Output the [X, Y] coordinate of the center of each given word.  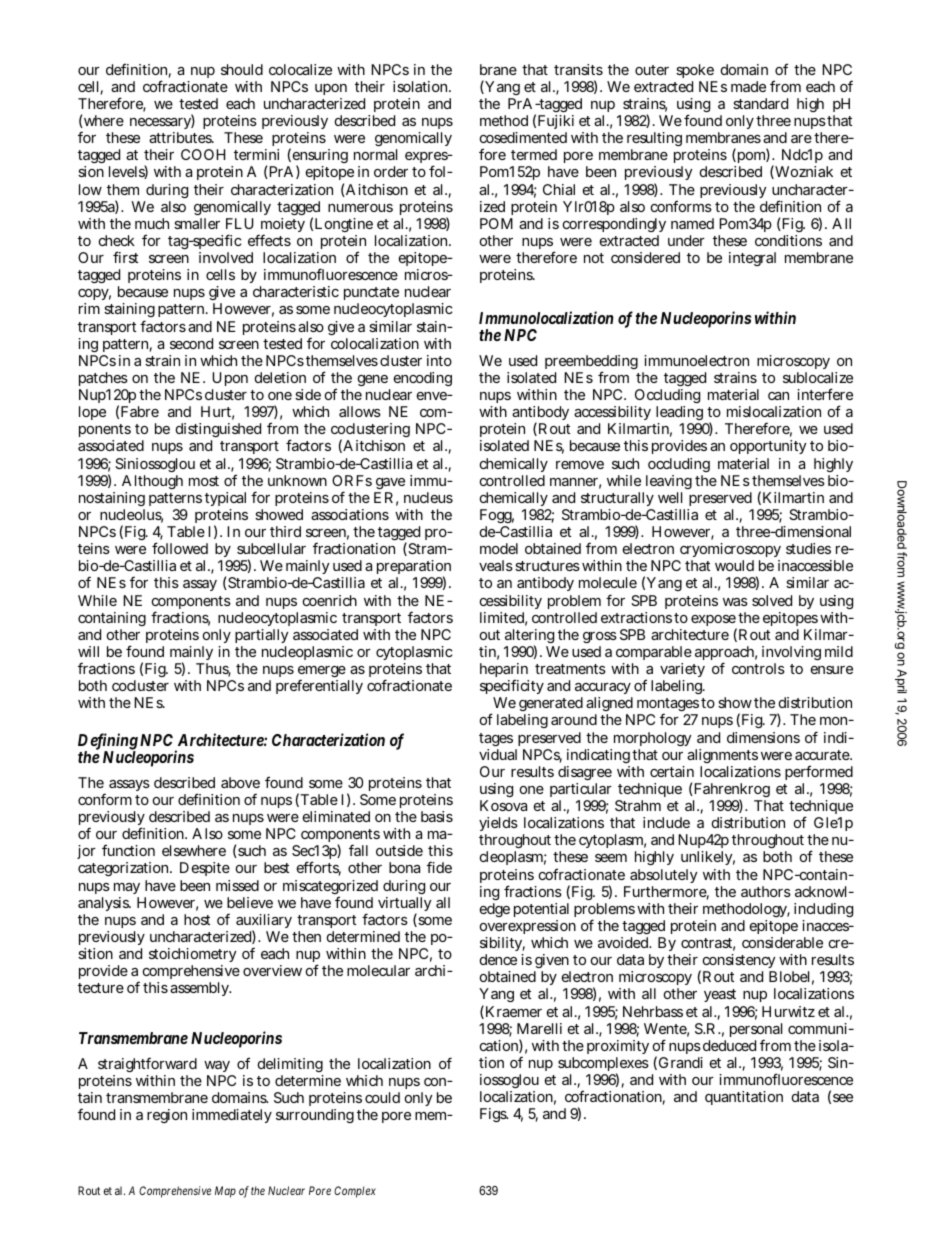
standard [760, 103]
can [778, 396]
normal [375, 154]
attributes [181, 137]
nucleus [428, 497]
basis [437, 816]
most [204, 481]
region [167, 1116]
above [240, 782]
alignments [722, 758]
